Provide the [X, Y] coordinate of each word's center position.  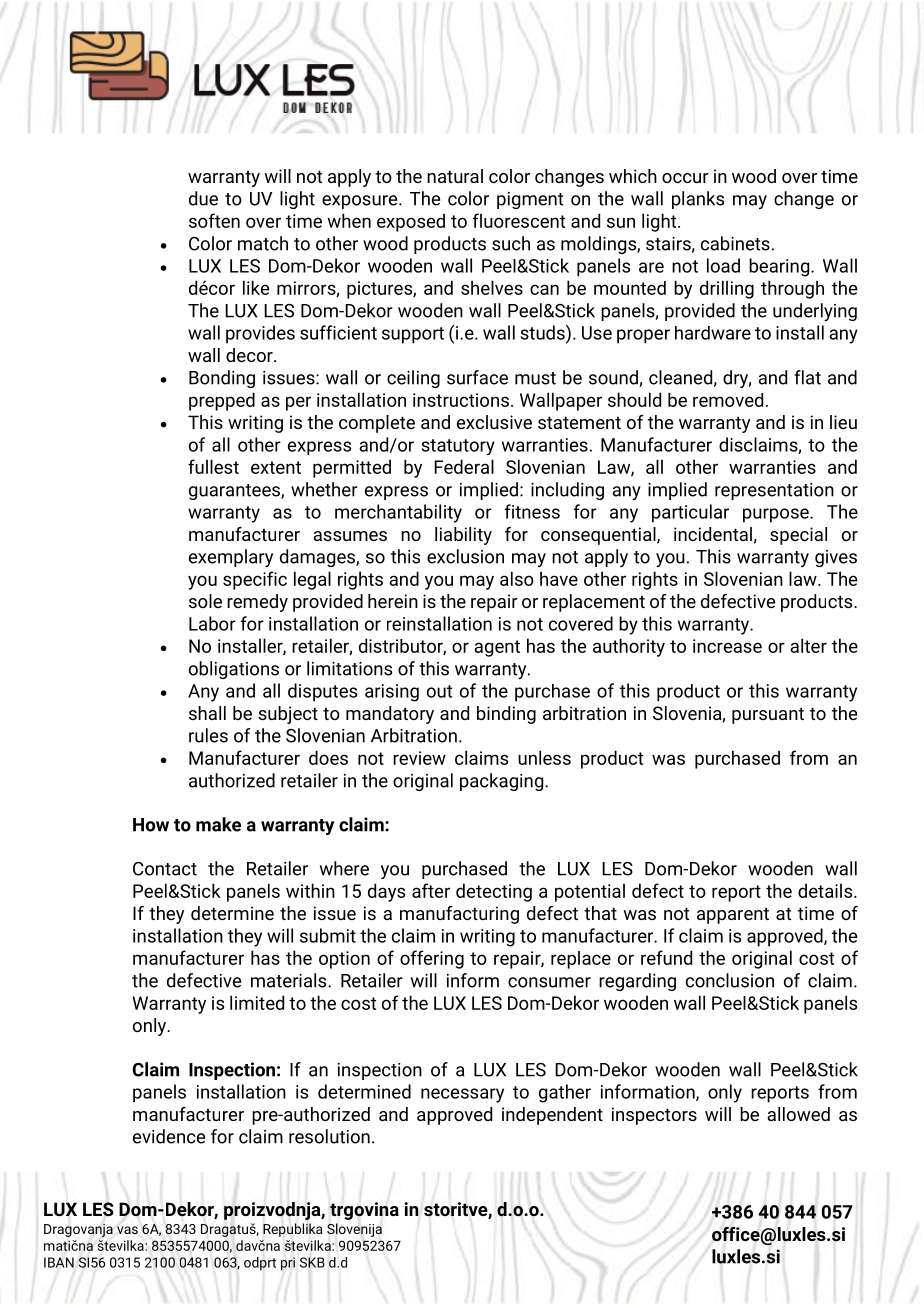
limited [257, 1002]
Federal [464, 466]
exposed [411, 222]
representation [774, 491]
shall [207, 713]
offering [432, 959]
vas [127, 1230]
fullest [213, 466]
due [203, 198]
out [439, 691]
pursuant [768, 715]
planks [698, 200]
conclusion [730, 980]
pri [288, 1264]
